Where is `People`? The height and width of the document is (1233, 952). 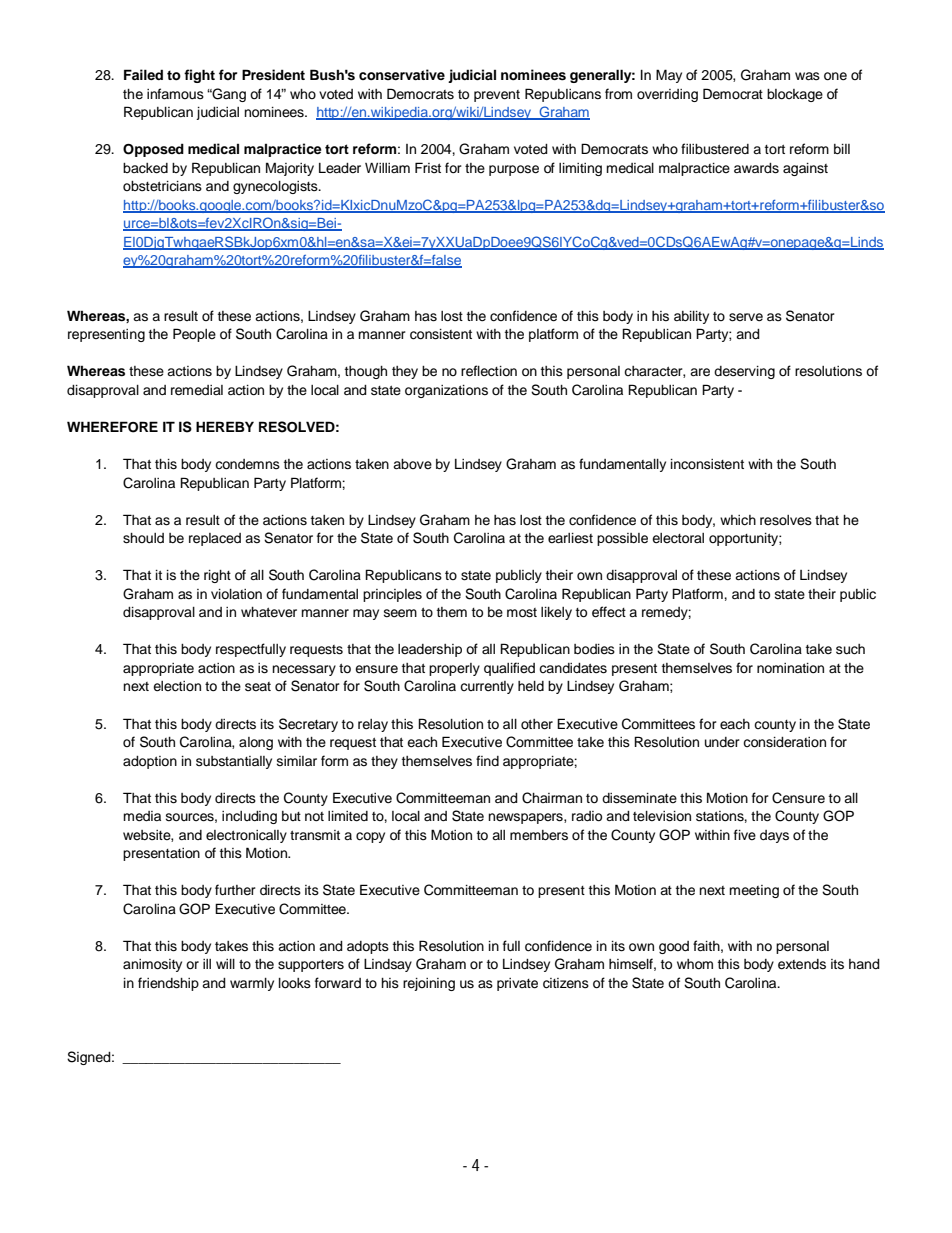 People is located at coordinates (194, 335).
